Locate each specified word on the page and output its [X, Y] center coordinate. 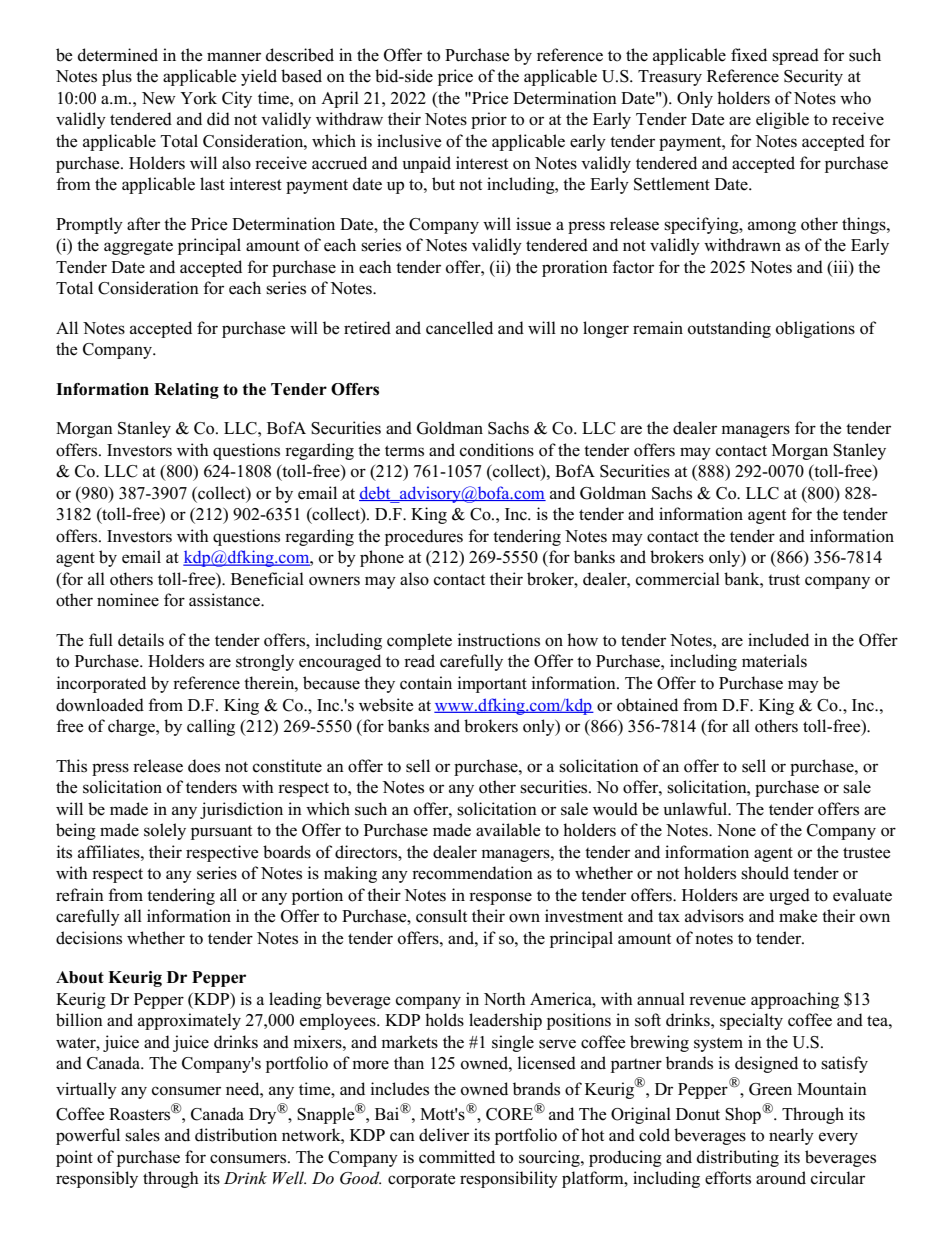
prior [489, 120]
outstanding [729, 329]
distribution [236, 1135]
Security [813, 77]
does [204, 766]
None [736, 830]
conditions [497, 450]
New [159, 98]
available [508, 830]
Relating [186, 391]
